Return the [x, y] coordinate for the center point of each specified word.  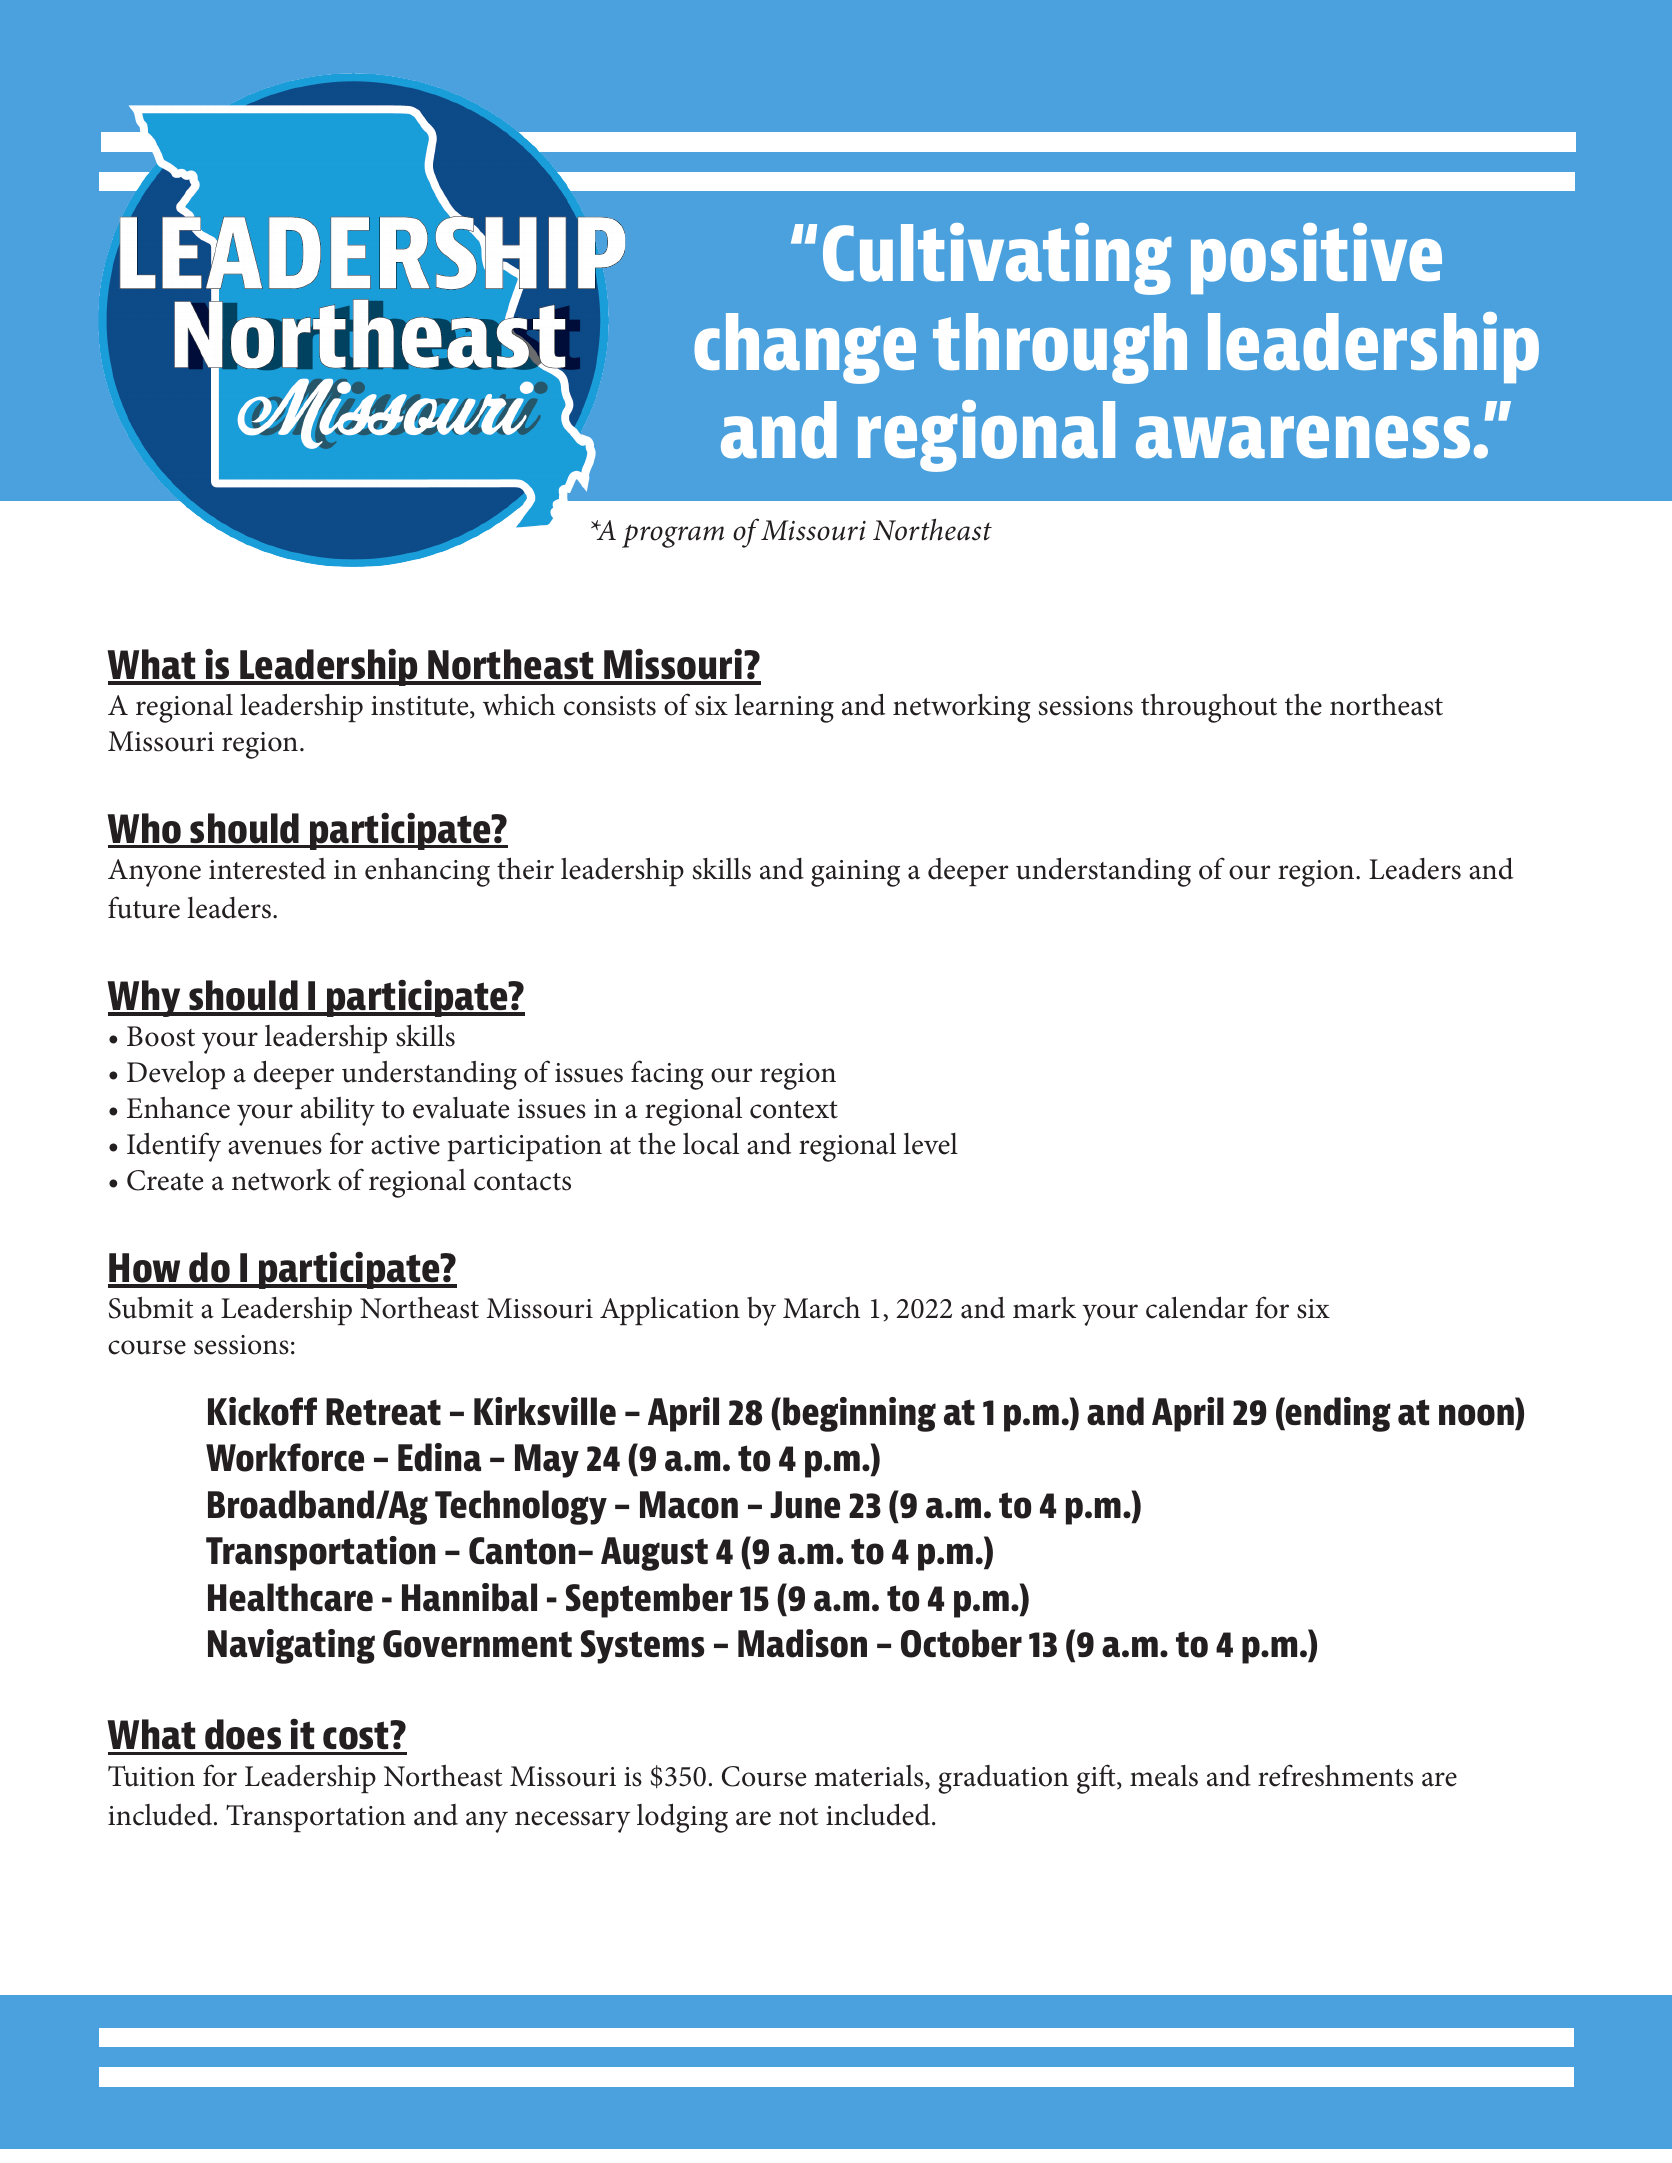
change [805, 348]
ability [338, 1111]
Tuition [151, 1776]
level [930, 1144]
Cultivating [997, 259]
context [794, 1110]
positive [1316, 258]
